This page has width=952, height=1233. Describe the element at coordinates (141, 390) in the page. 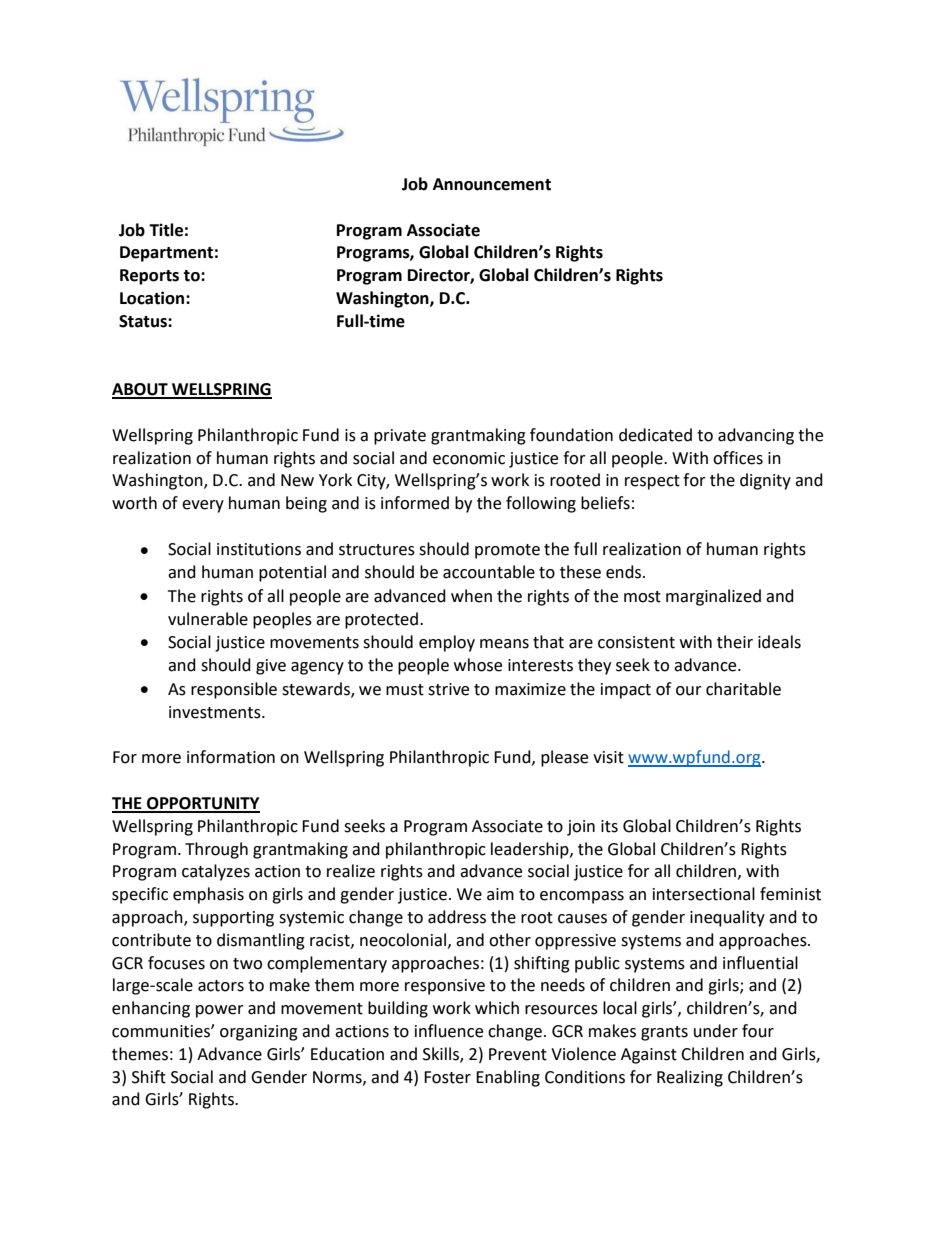

I see `ABOUT` at that location.
